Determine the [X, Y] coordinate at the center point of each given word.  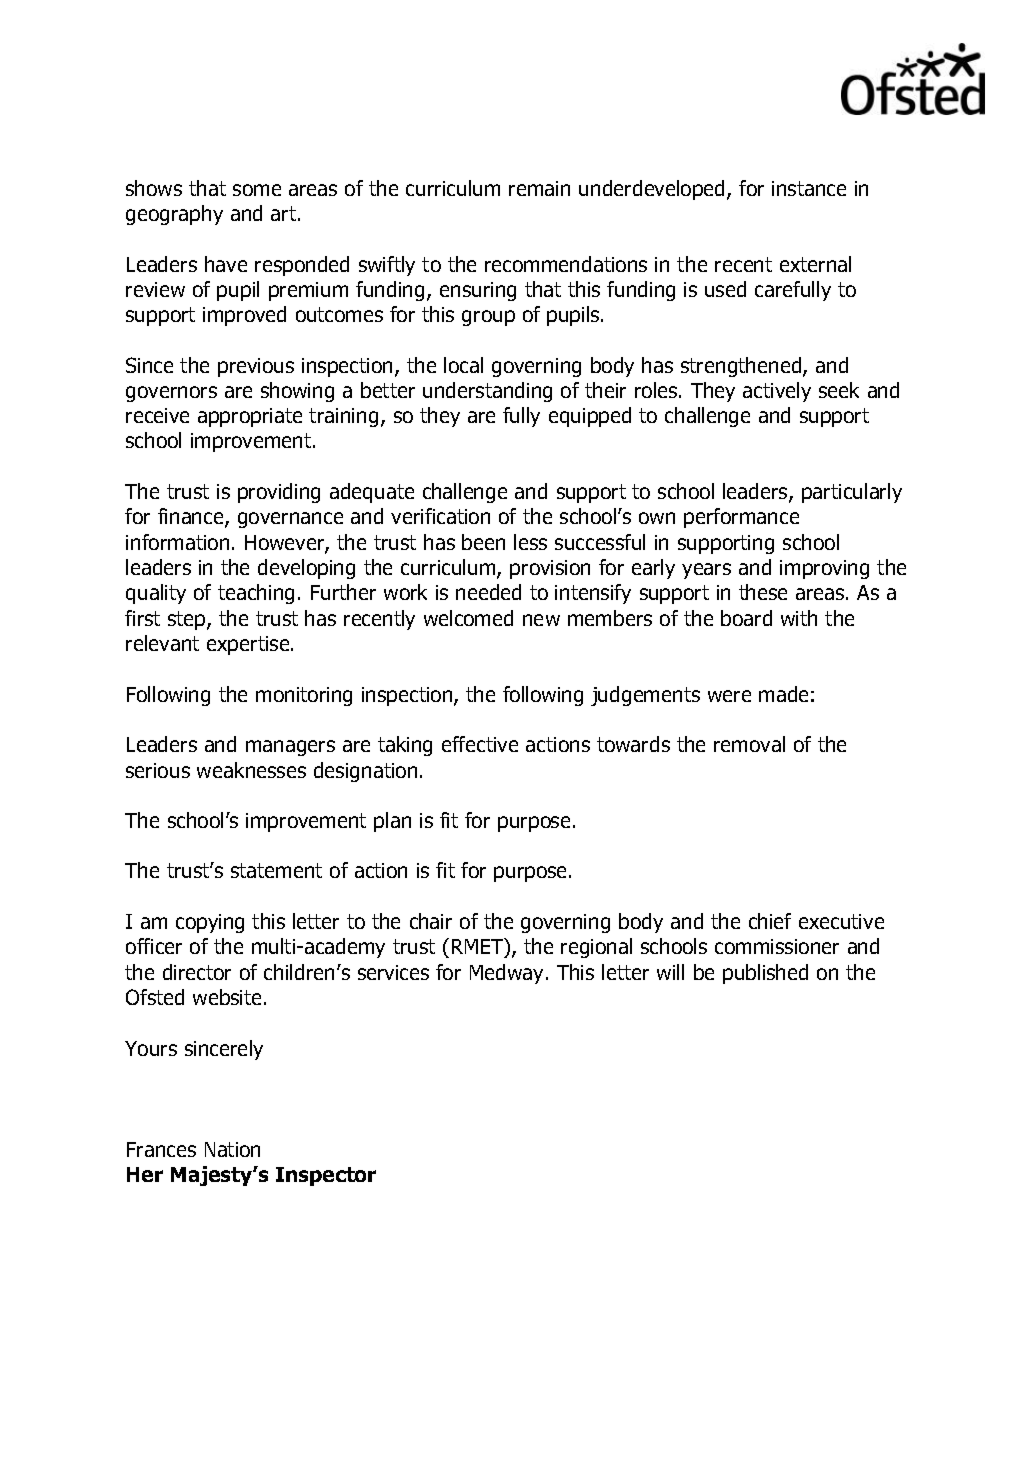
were [729, 696]
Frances [161, 1149]
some [257, 190]
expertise [249, 645]
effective [480, 744]
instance [809, 188]
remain [539, 188]
